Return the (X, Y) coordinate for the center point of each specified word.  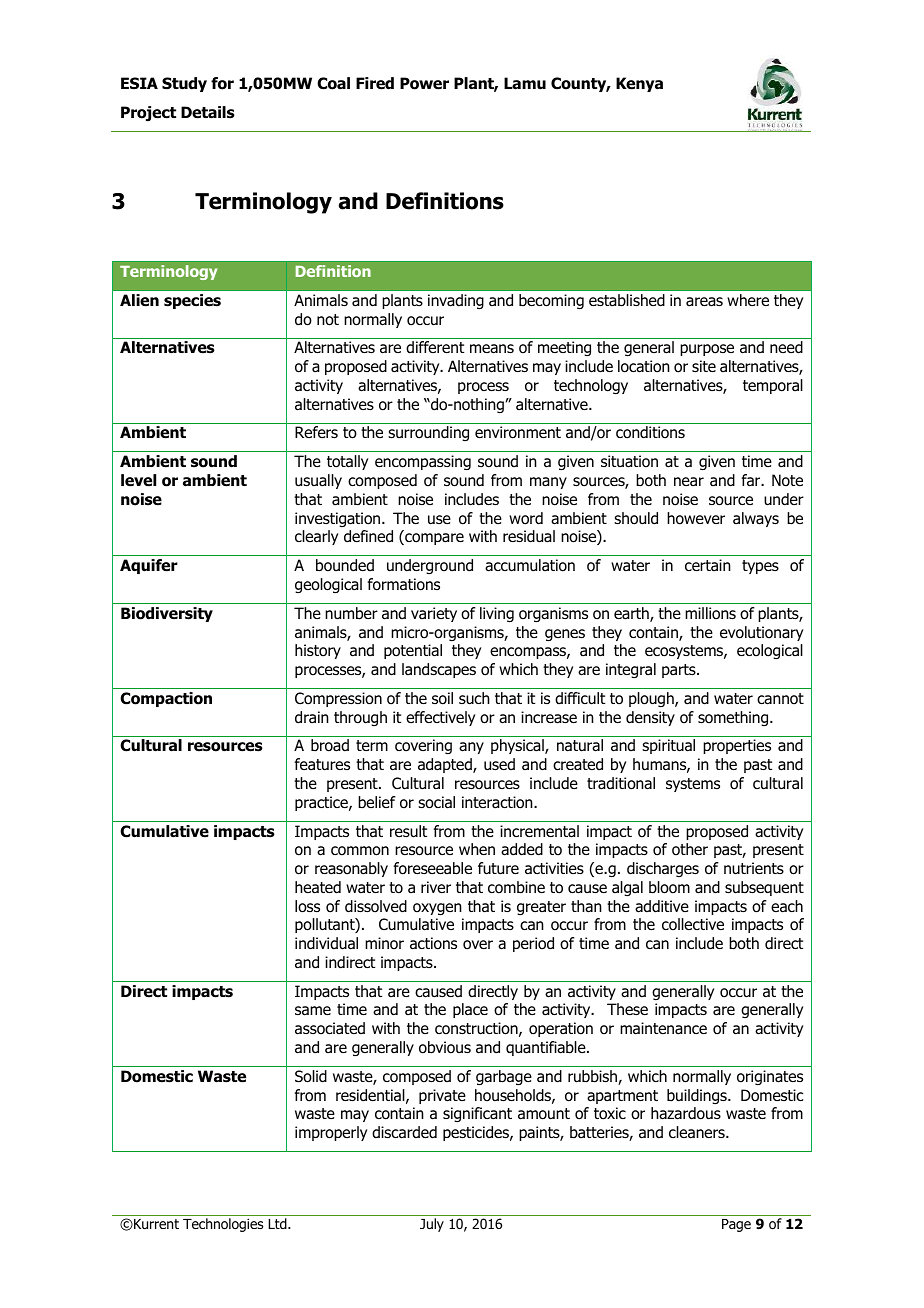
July (432, 1225)
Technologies (223, 1225)
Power (424, 83)
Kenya (639, 84)
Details (208, 112)
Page (736, 1225)
